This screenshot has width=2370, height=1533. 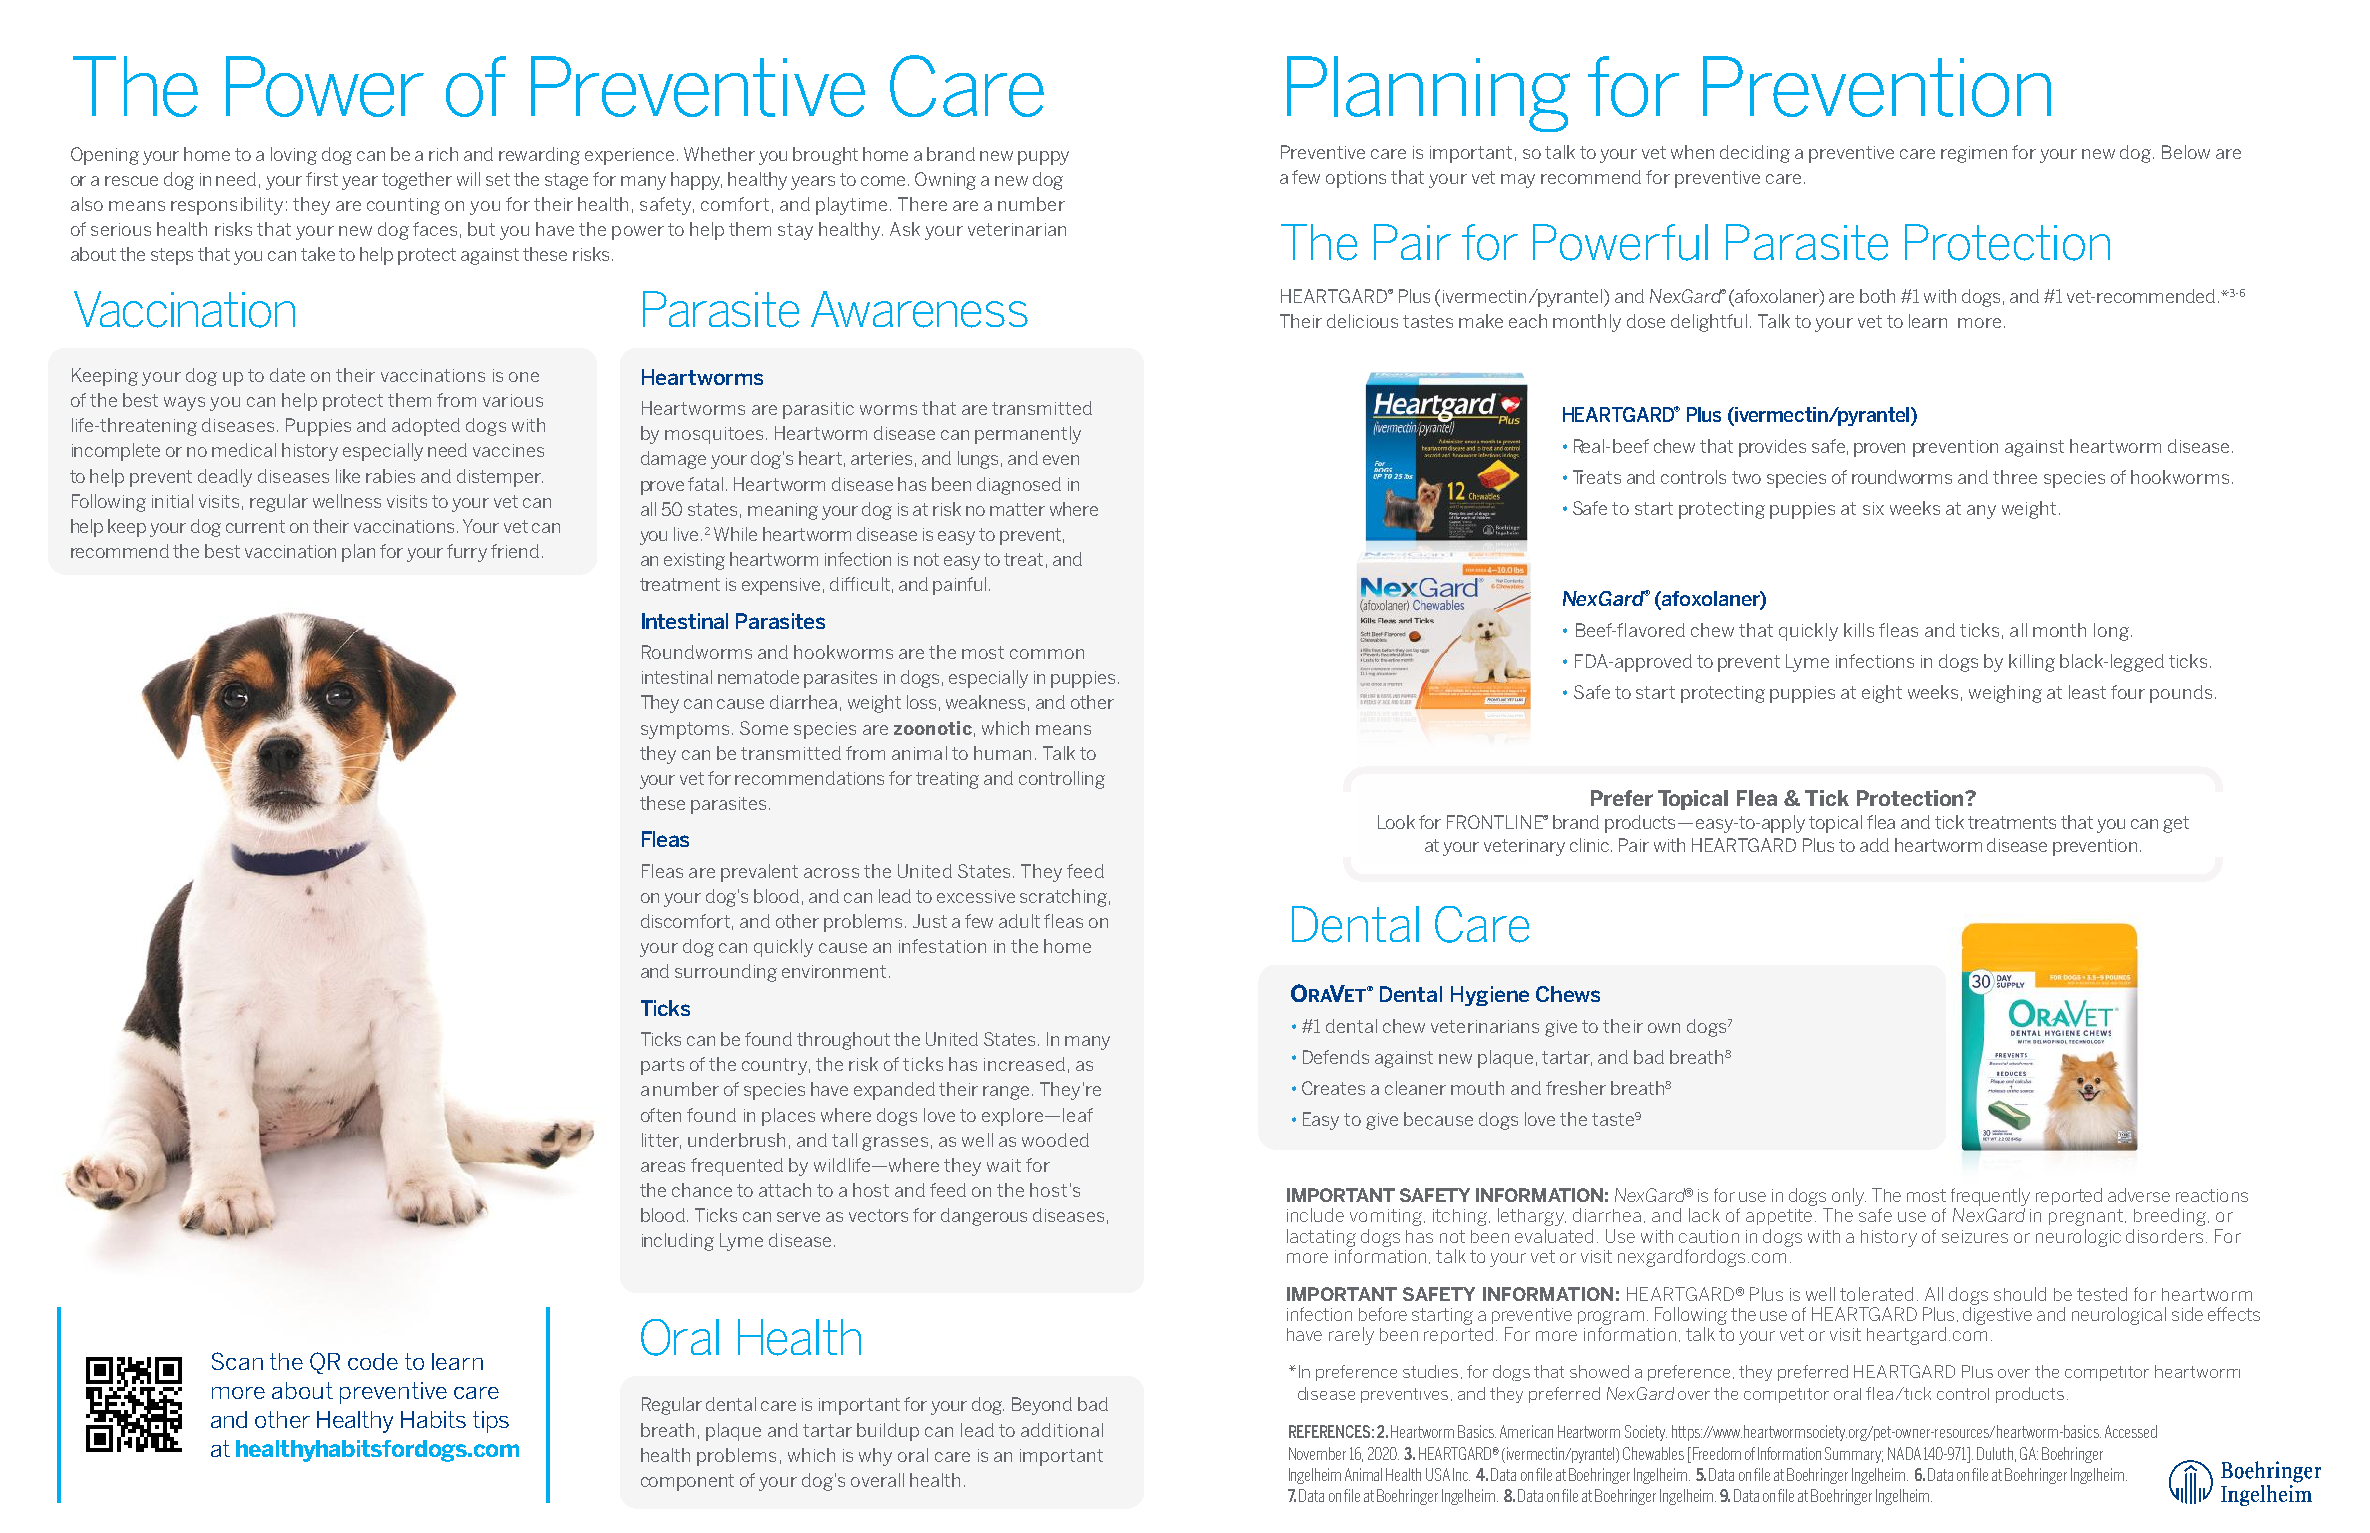 What do you see at coordinates (491, 1422) in the screenshot?
I see `tips` at bounding box center [491, 1422].
